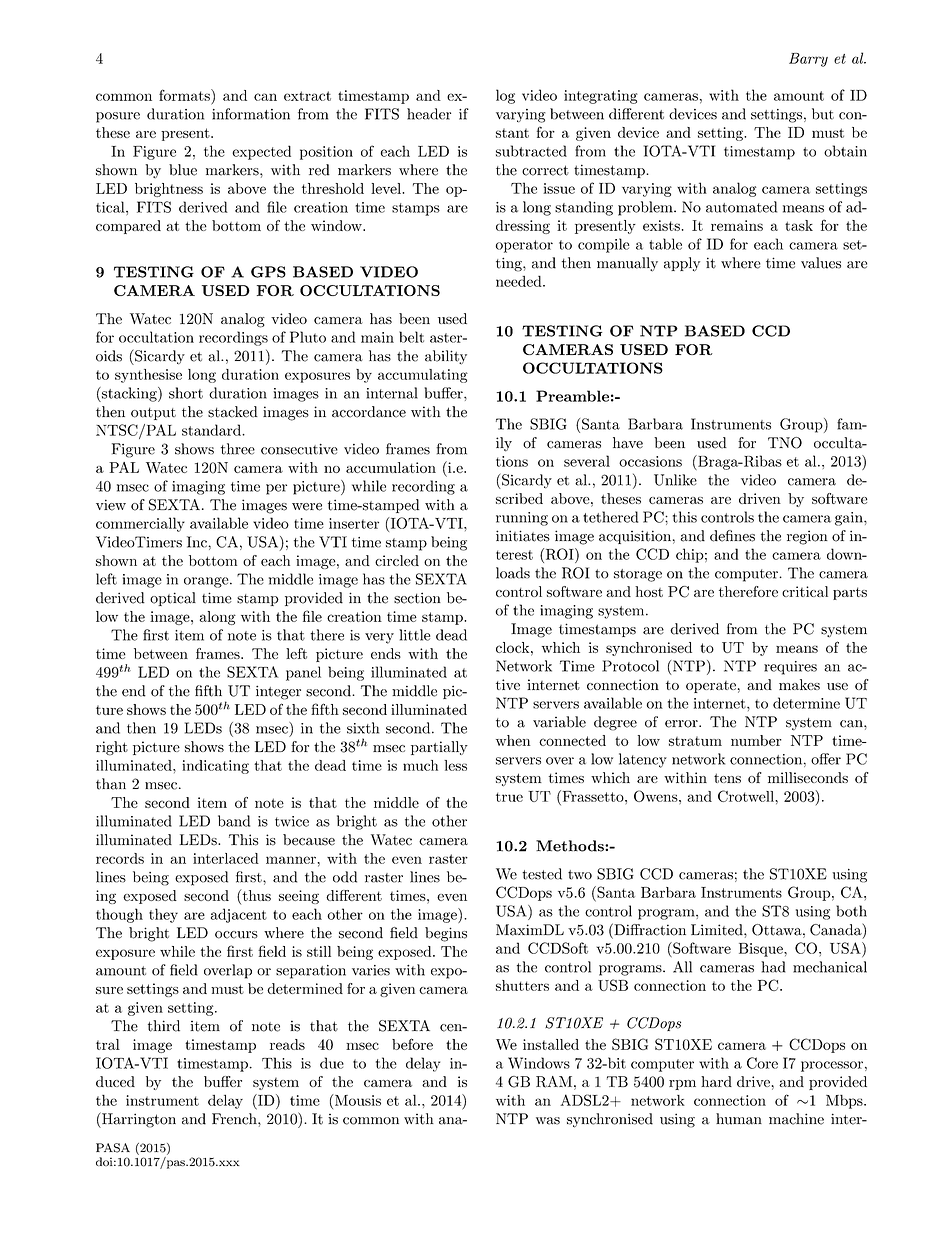 This screenshot has width=952, height=1233. Describe the element at coordinates (185, 95) in the screenshot. I see `formats` at that location.
